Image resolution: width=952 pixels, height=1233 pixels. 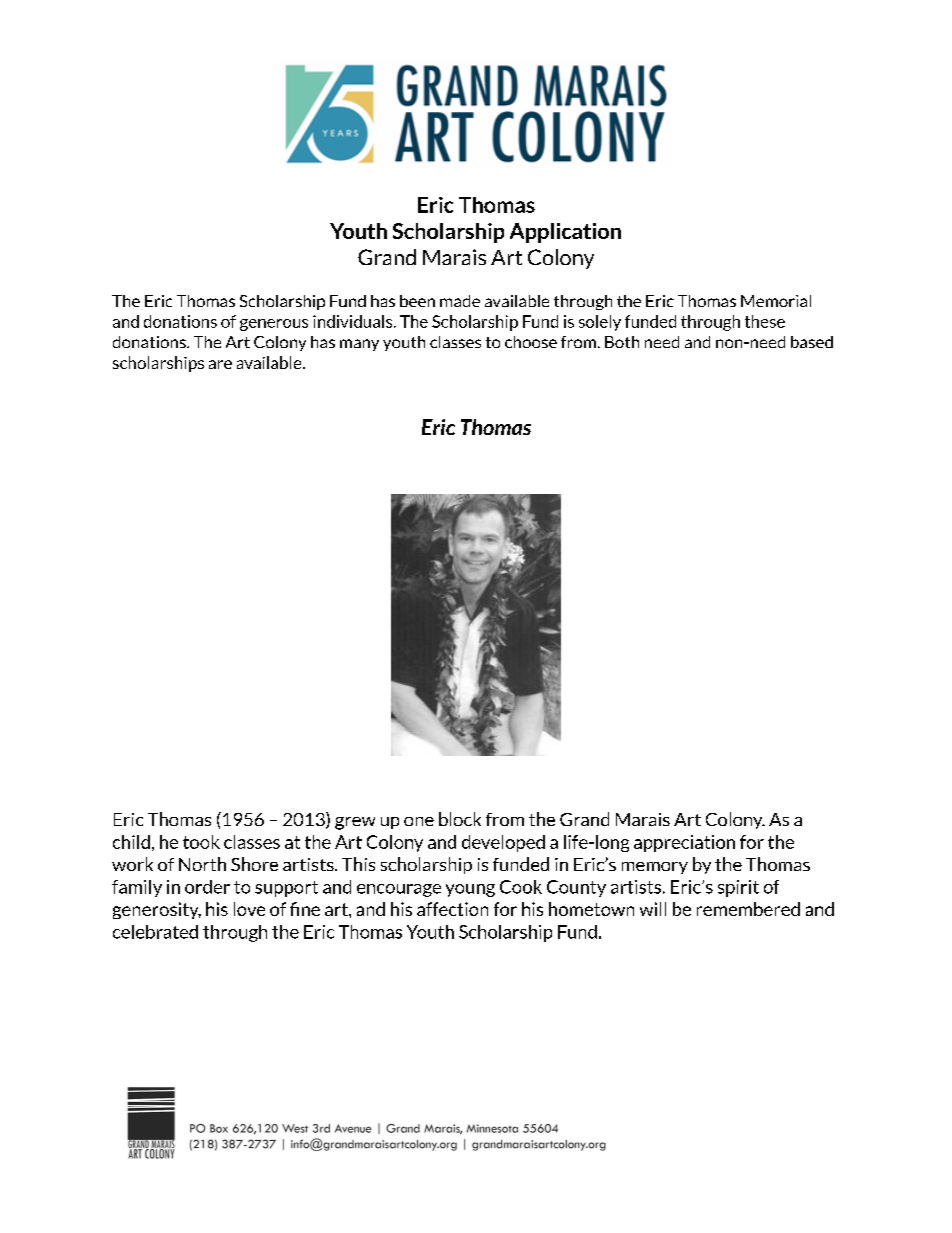 I want to click on based, so click(x=812, y=342).
